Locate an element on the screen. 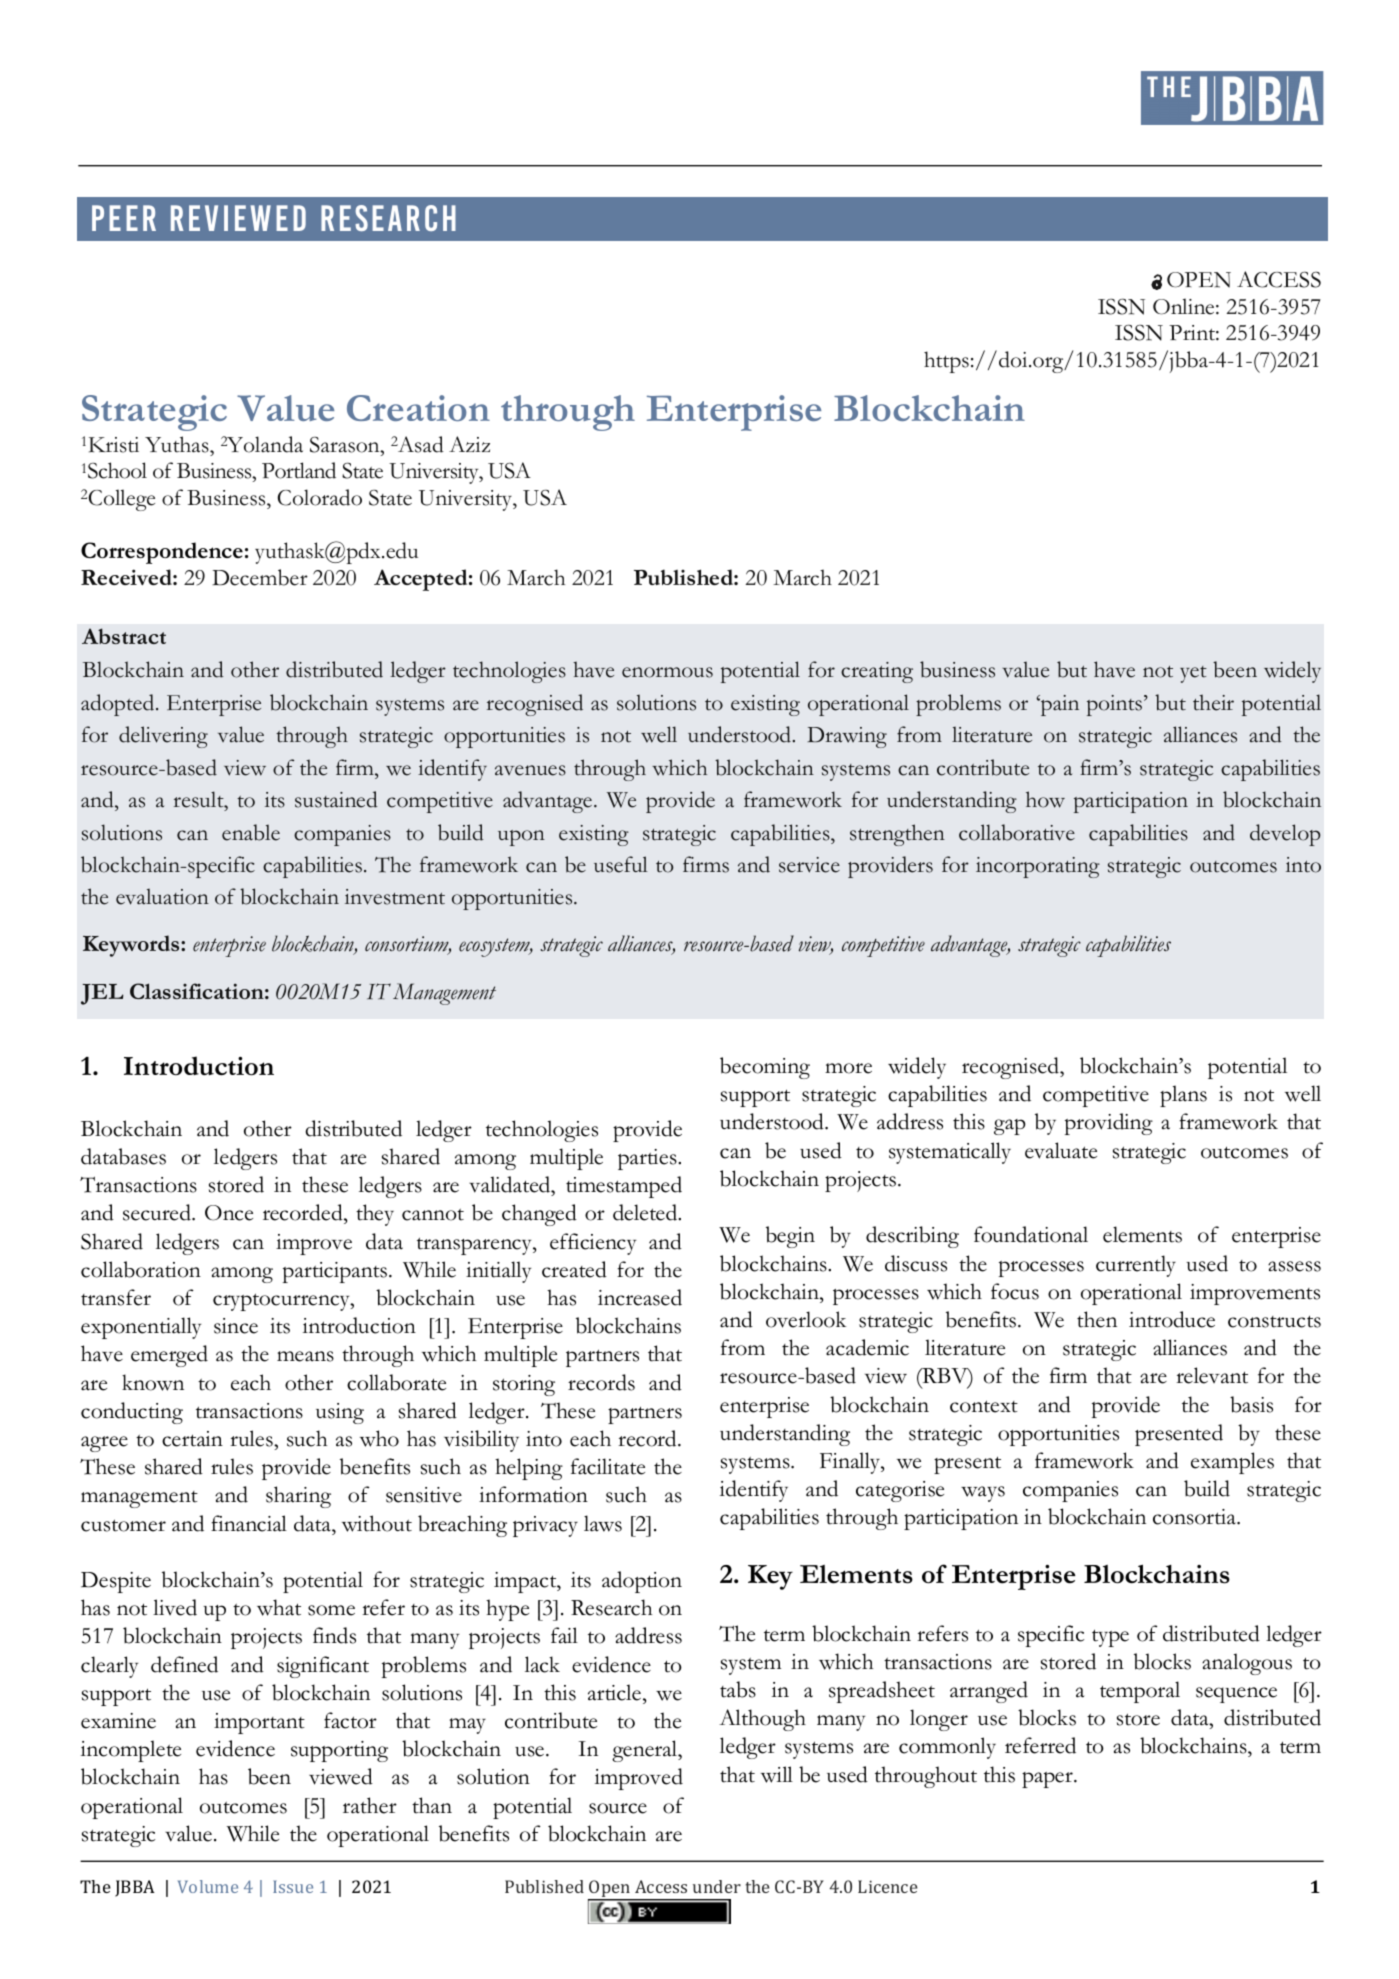 Image resolution: width=1399 pixels, height=1979 pixels. enormous is located at coordinates (667, 672).
